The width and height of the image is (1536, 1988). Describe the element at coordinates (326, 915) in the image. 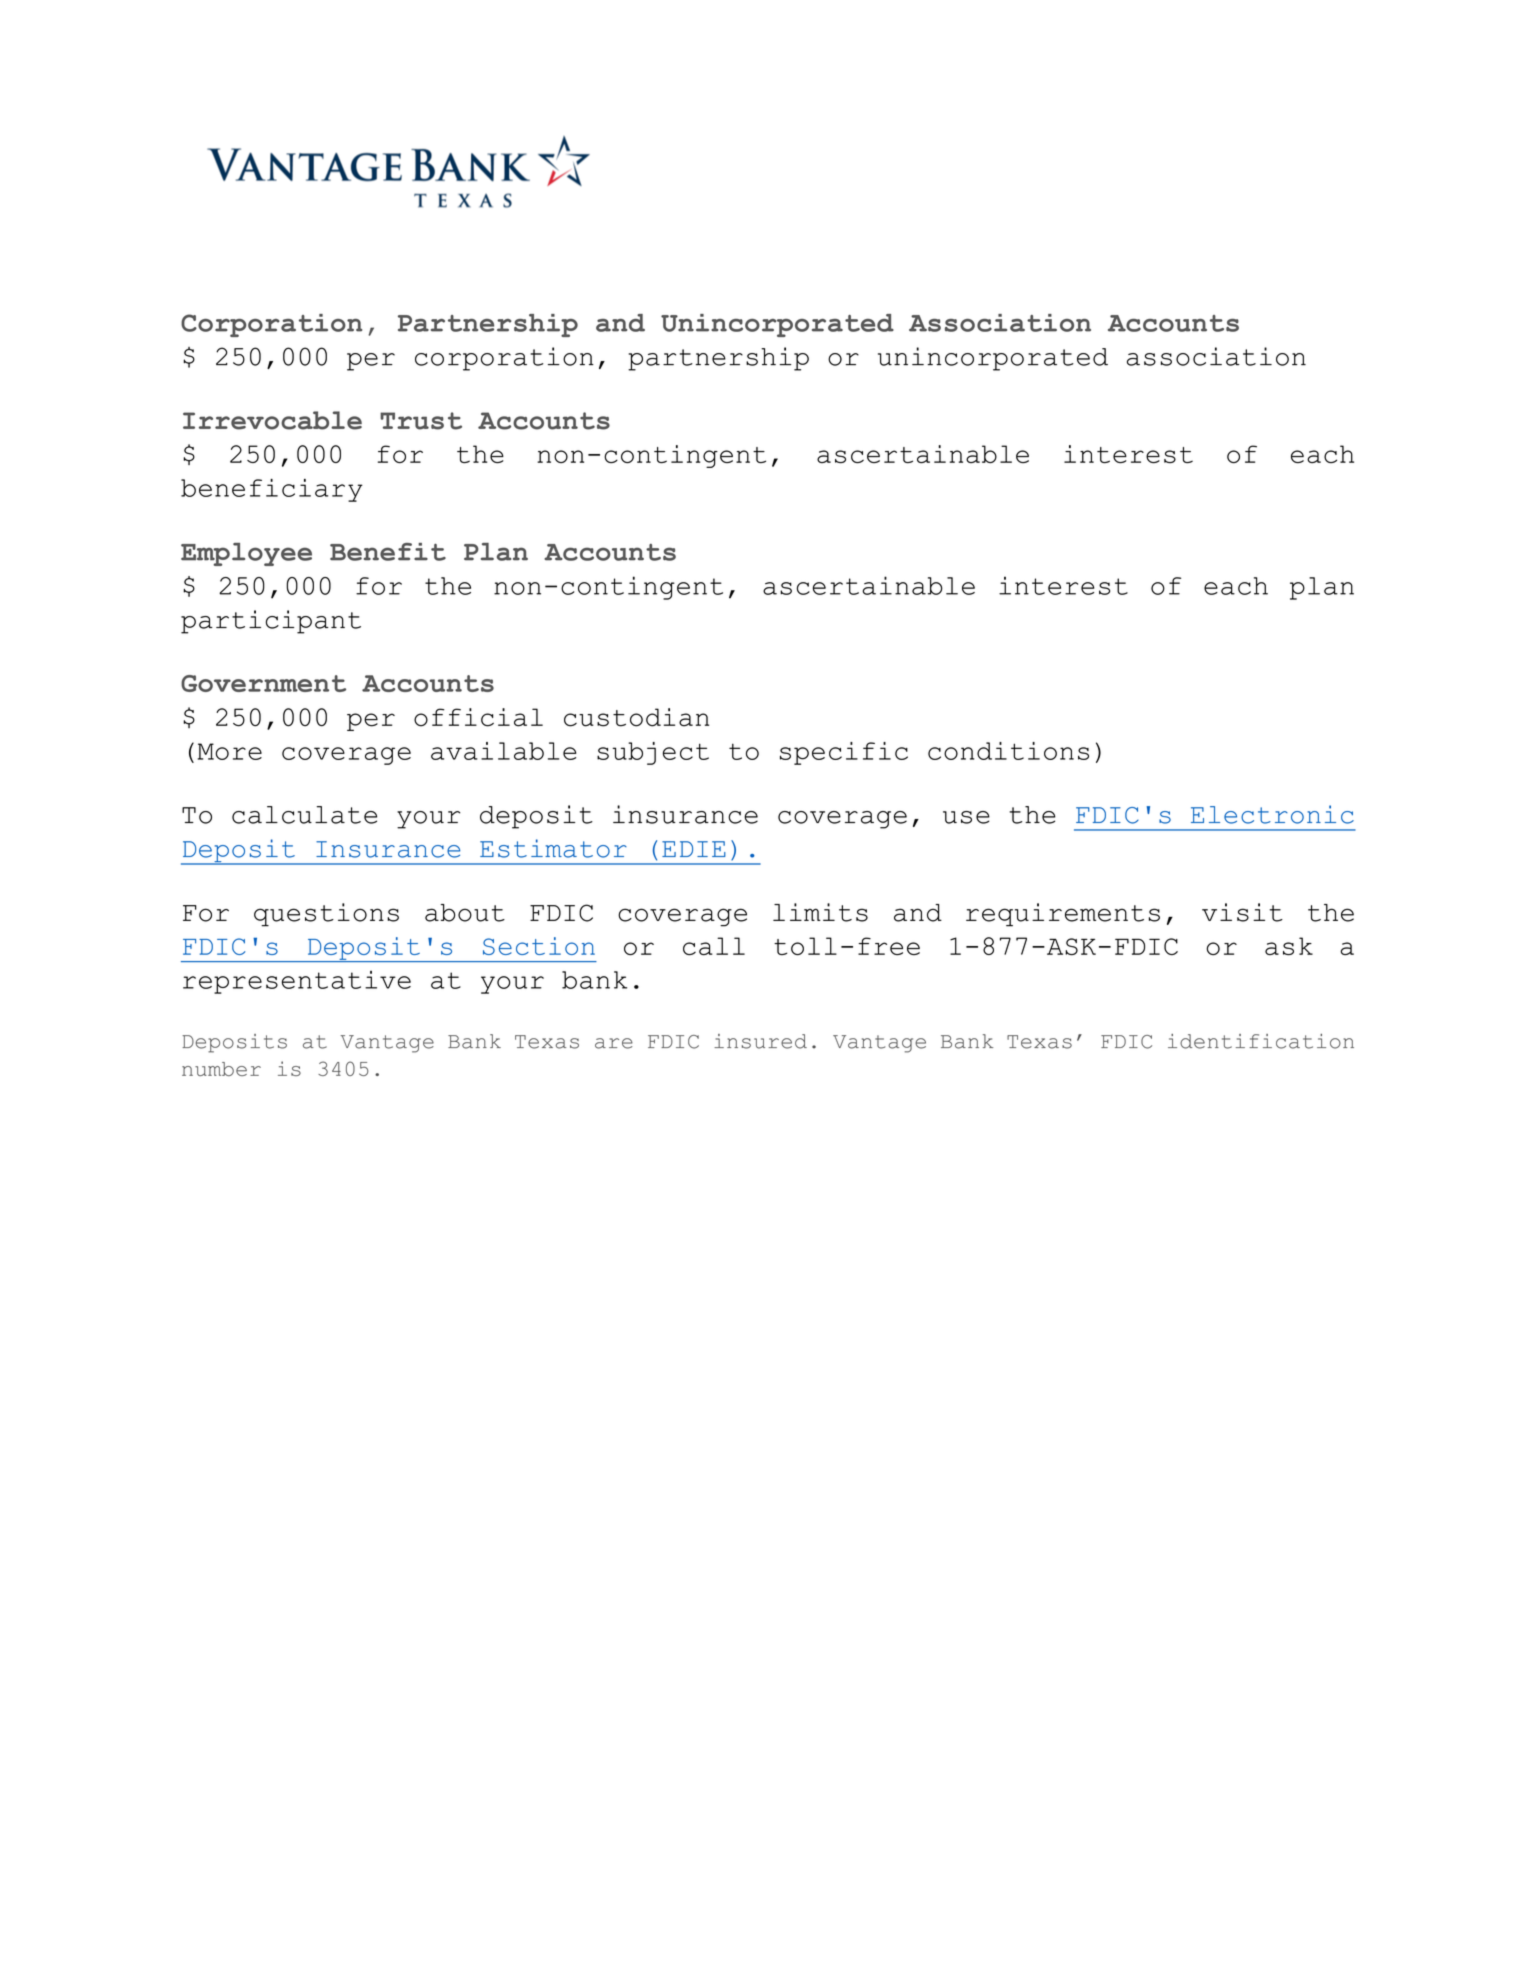

I see `questions` at that location.
